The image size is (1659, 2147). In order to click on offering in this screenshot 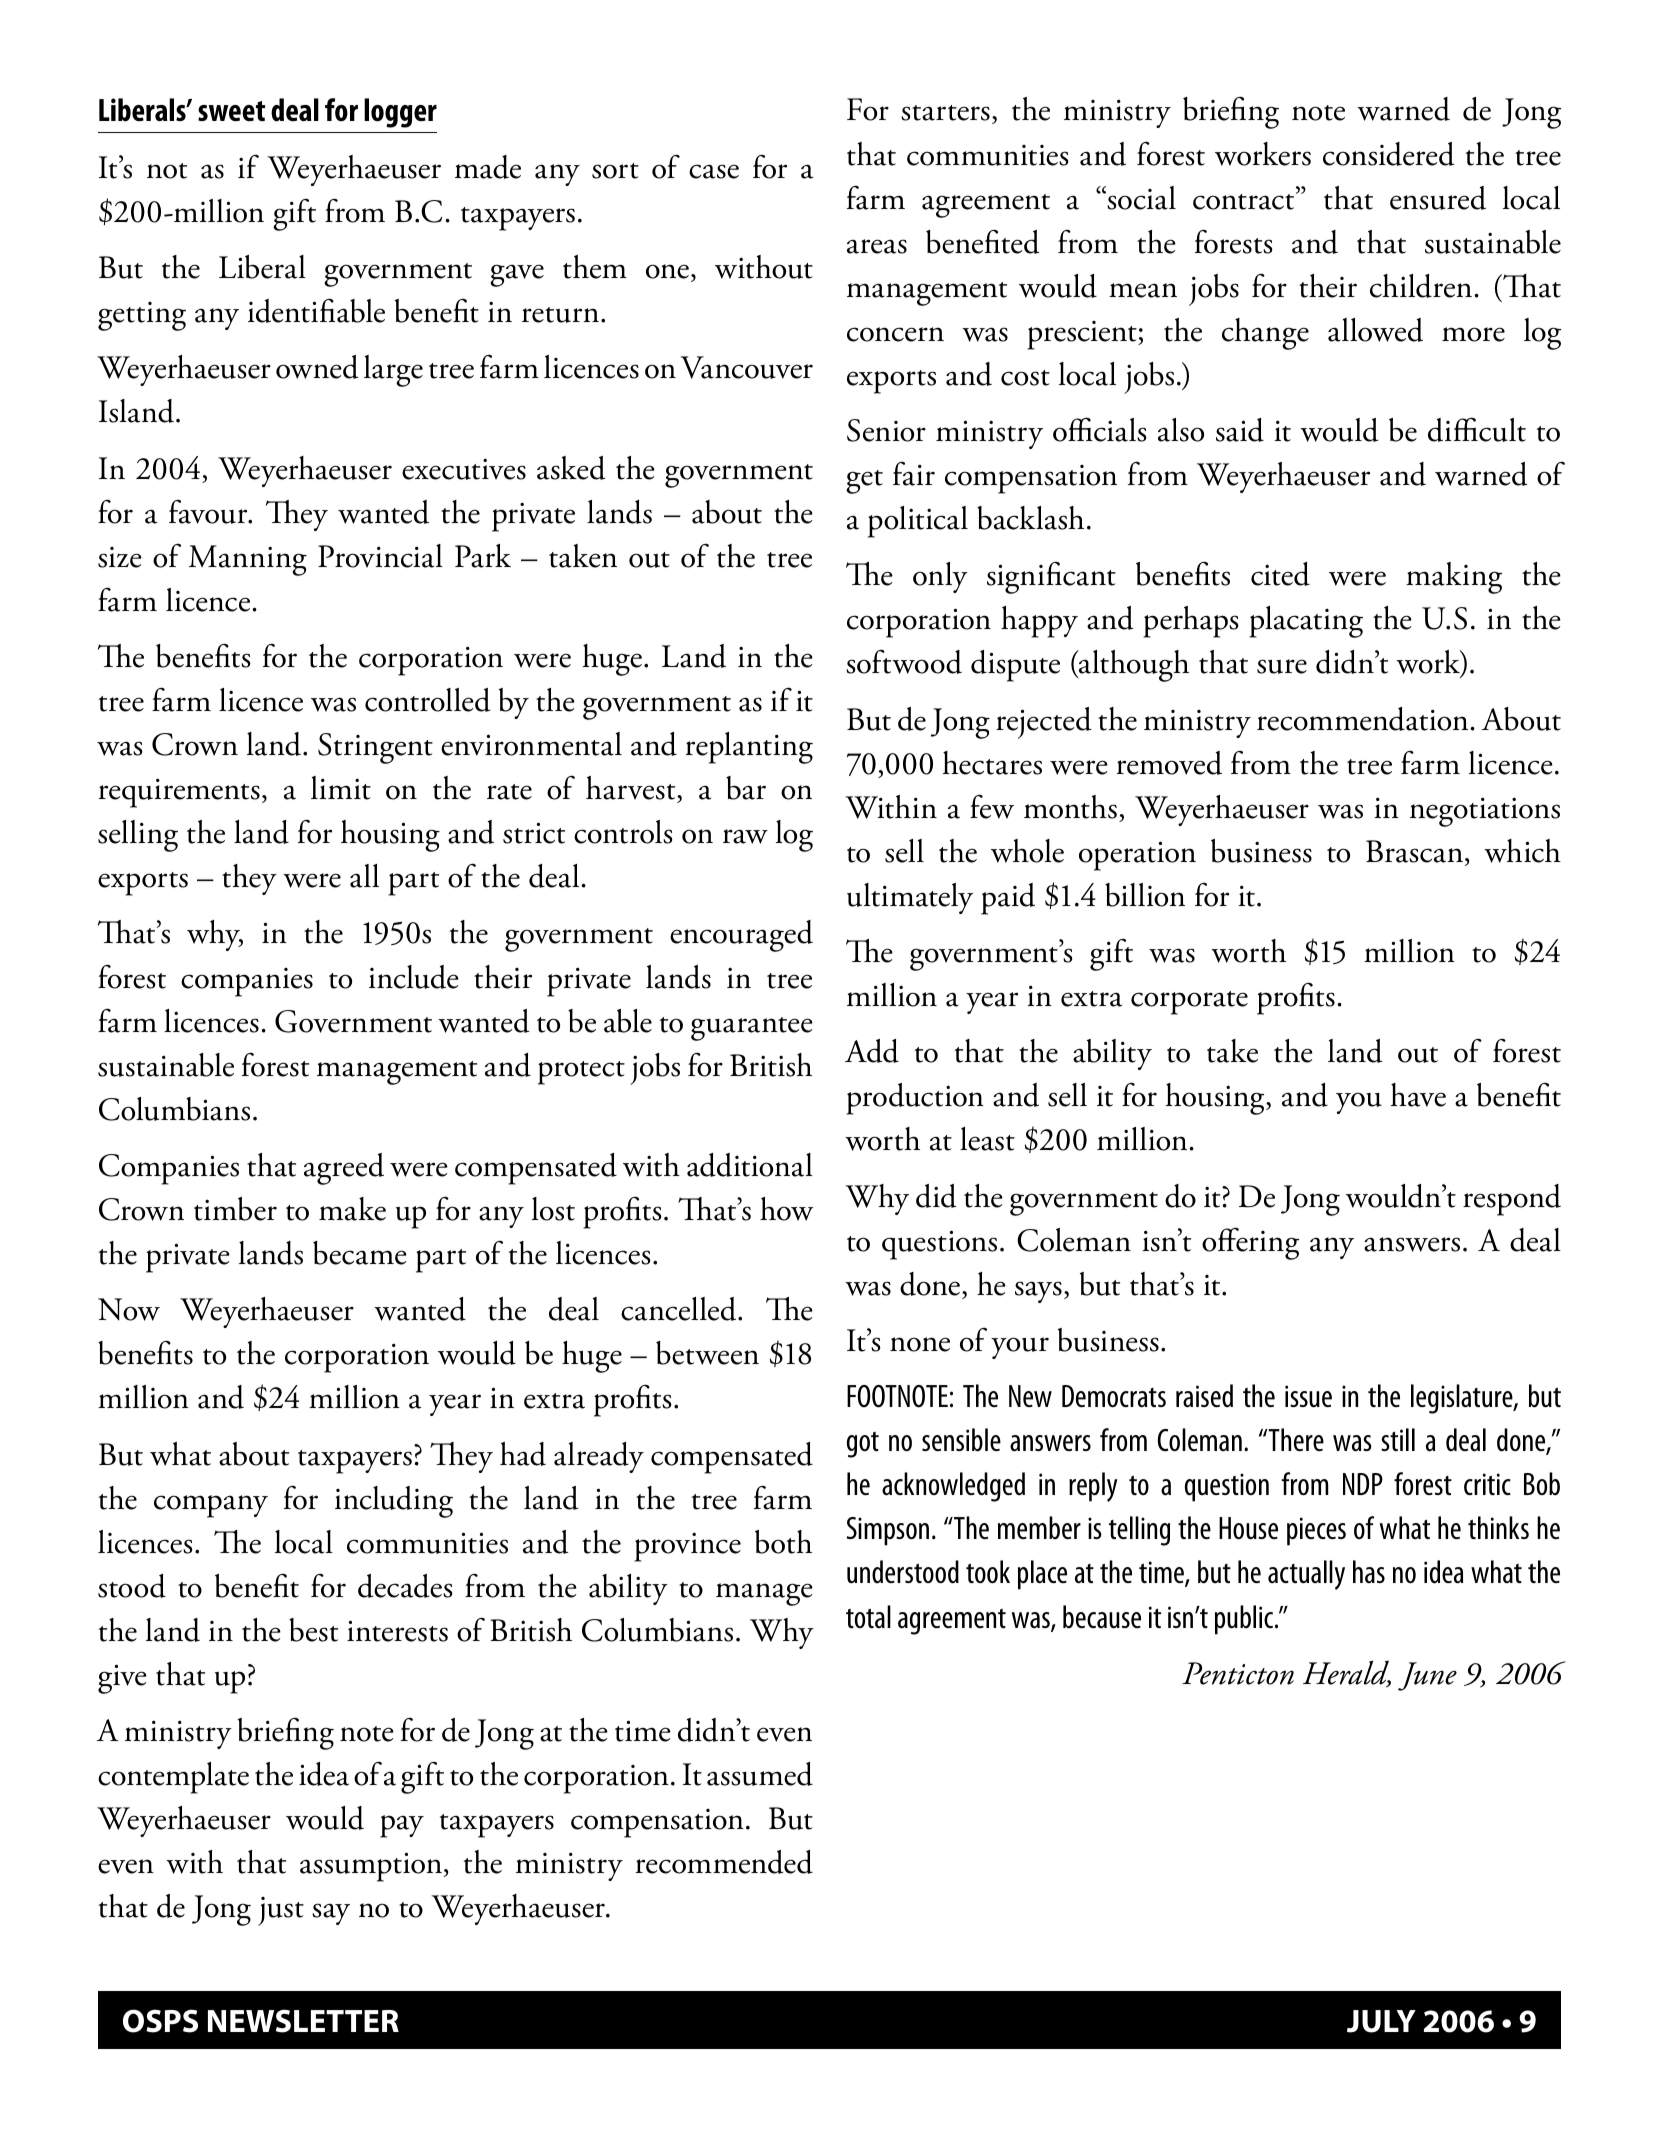, I will do `click(1250, 1243)`.
